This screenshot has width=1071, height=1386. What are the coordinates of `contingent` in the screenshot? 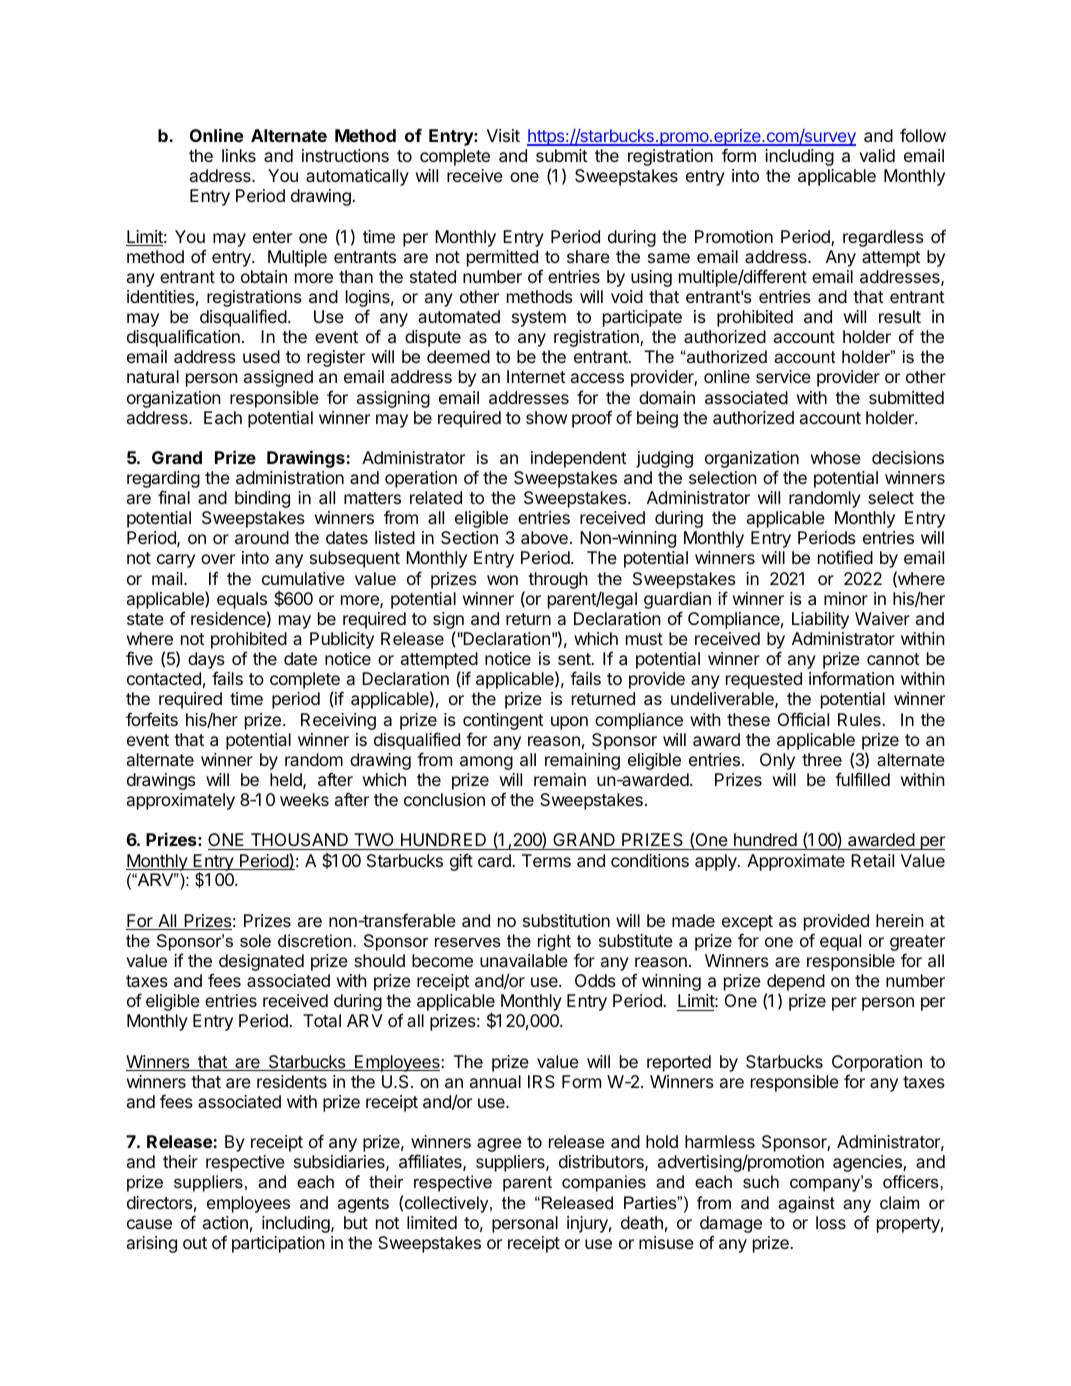 It's located at (503, 721).
